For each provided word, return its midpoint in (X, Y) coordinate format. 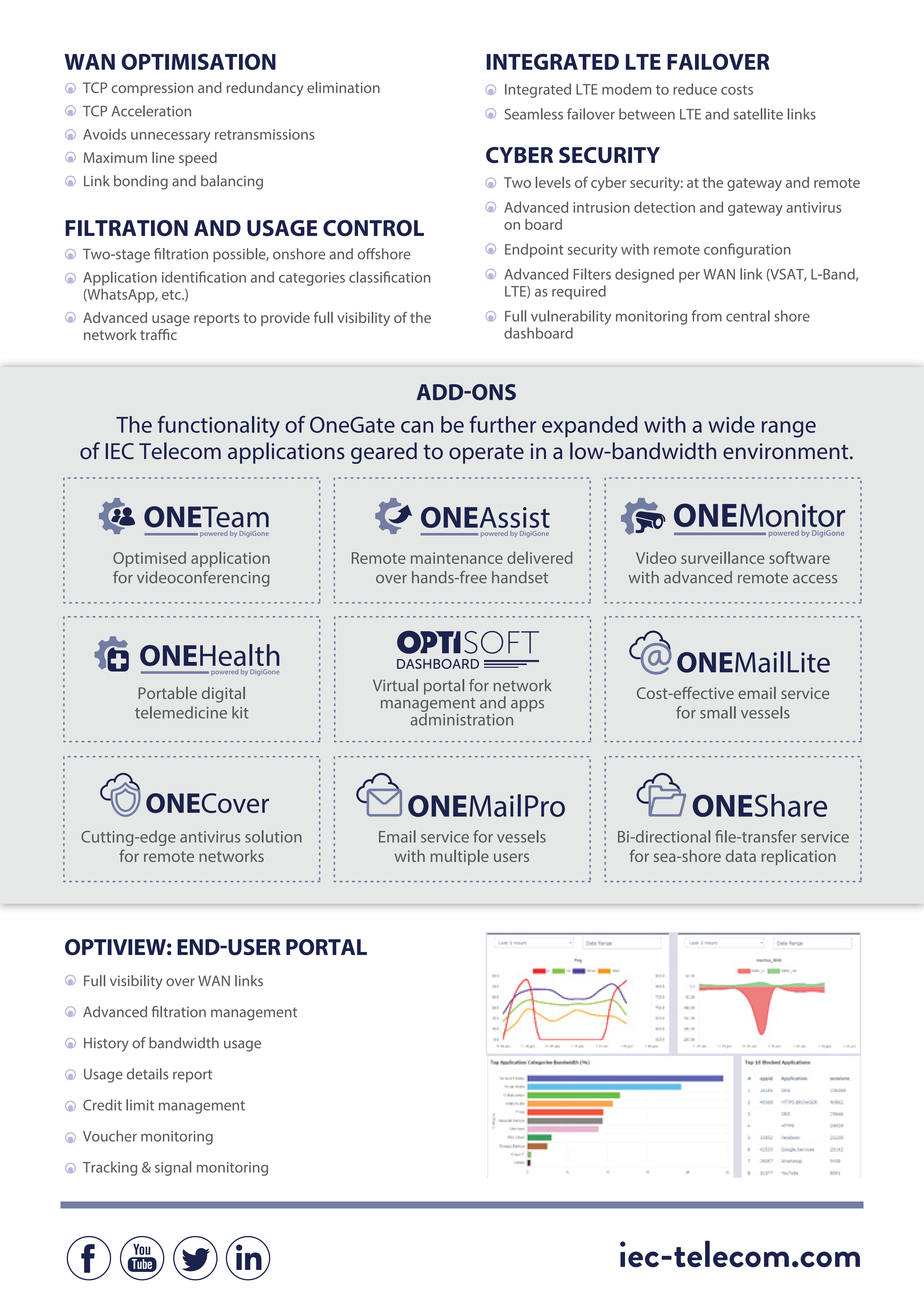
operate (486, 454)
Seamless (534, 114)
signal (173, 1168)
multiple (460, 857)
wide (731, 424)
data (741, 856)
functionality (219, 427)
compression (152, 89)
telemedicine (181, 712)
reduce (695, 89)
